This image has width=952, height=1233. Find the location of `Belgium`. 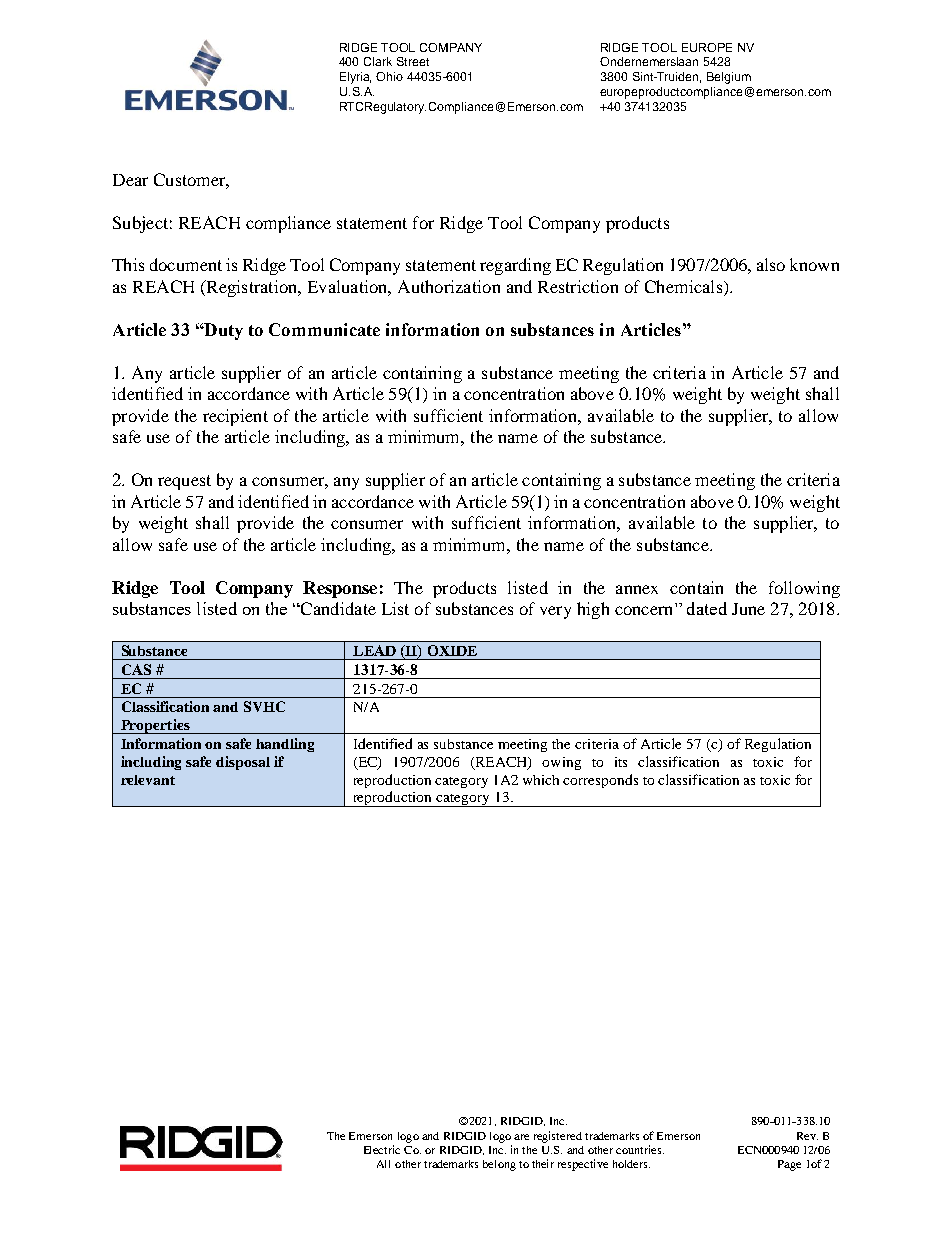

Belgium is located at coordinates (729, 78).
